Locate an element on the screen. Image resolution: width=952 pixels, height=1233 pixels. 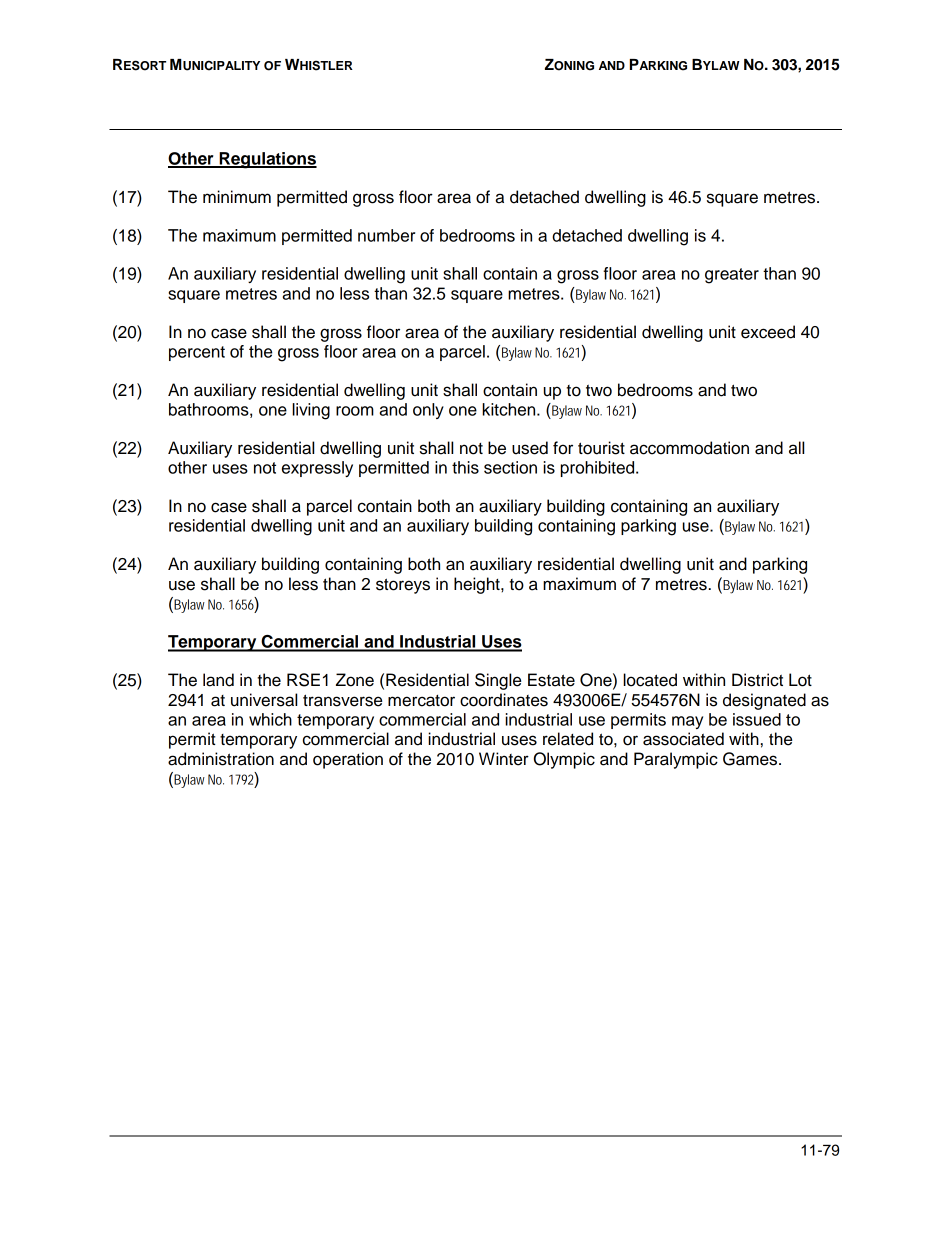
storeys is located at coordinates (403, 586).
